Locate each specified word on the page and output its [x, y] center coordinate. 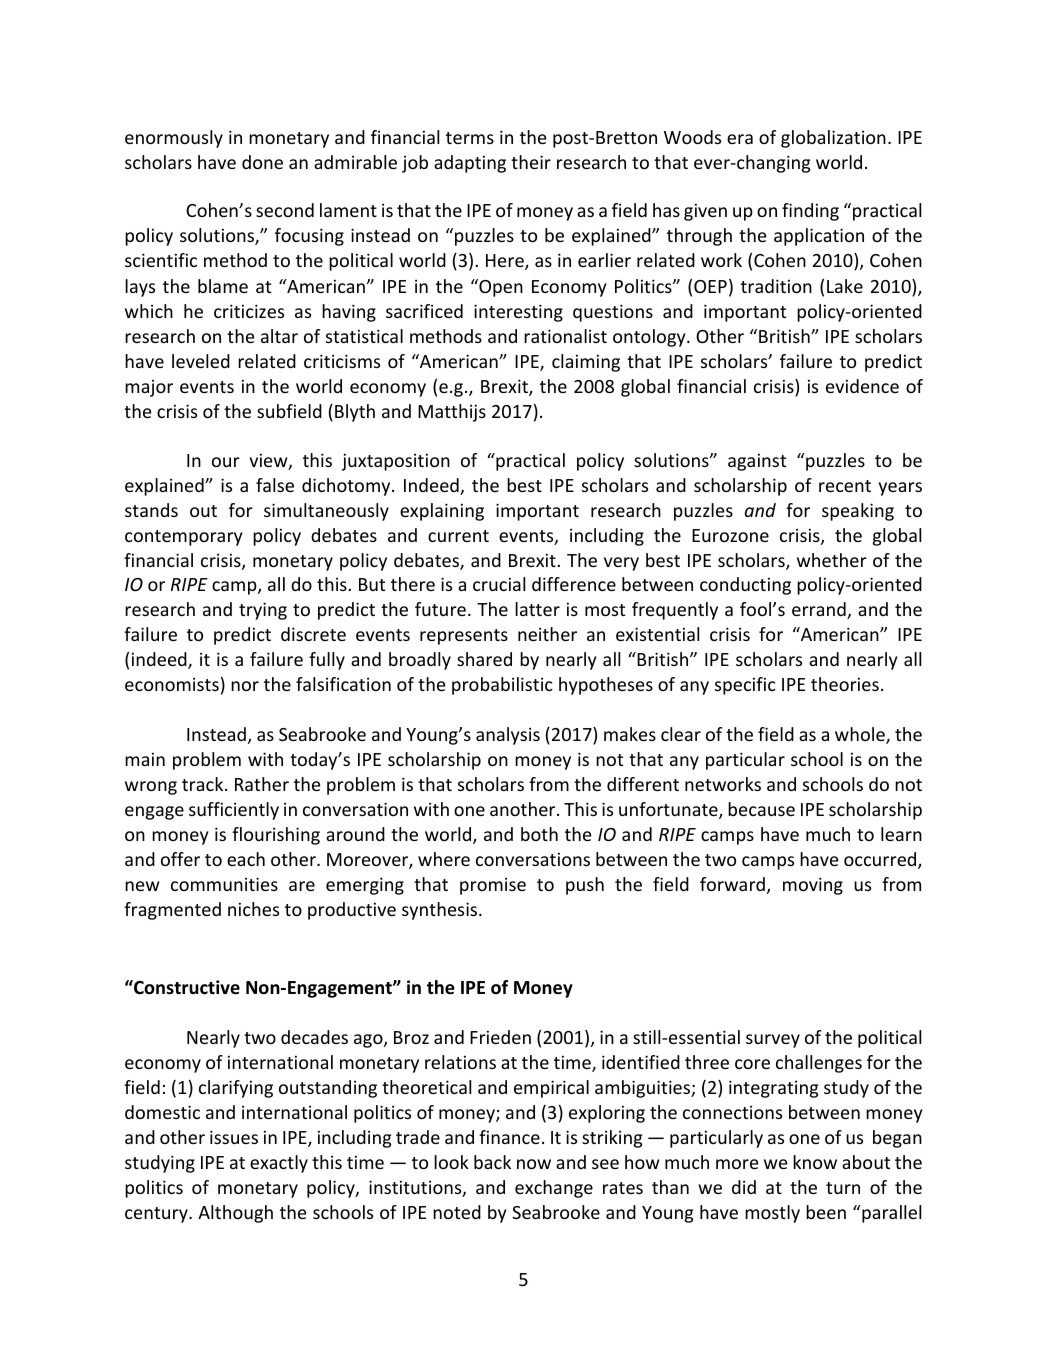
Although [235, 1214]
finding [810, 212]
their [531, 162]
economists [172, 684]
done [262, 162]
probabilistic [502, 686]
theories [845, 684]
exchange [554, 1189]
